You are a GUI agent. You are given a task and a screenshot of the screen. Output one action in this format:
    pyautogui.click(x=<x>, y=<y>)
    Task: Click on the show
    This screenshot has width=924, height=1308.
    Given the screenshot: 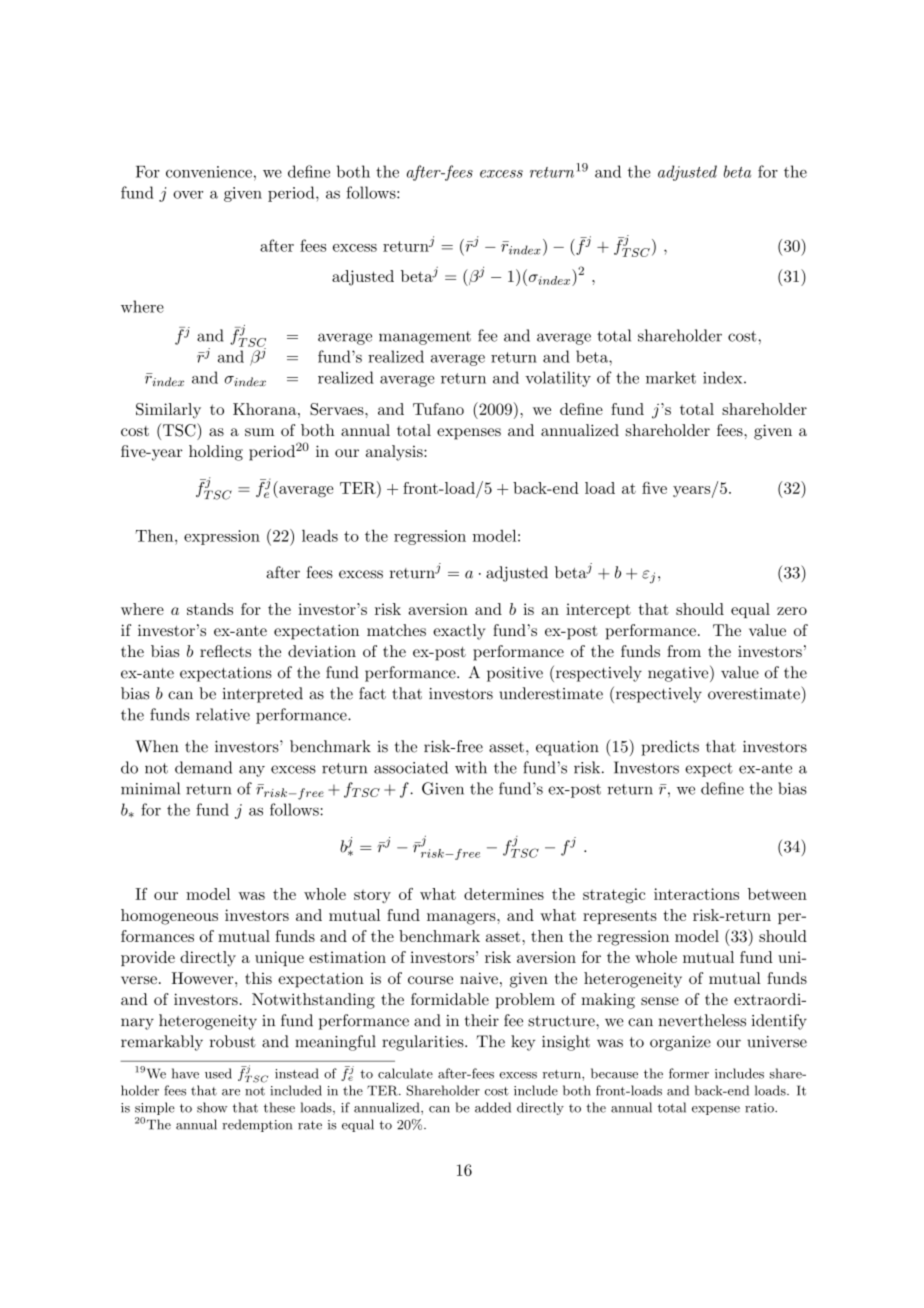 What is the action you would take?
    pyautogui.click(x=212, y=1107)
